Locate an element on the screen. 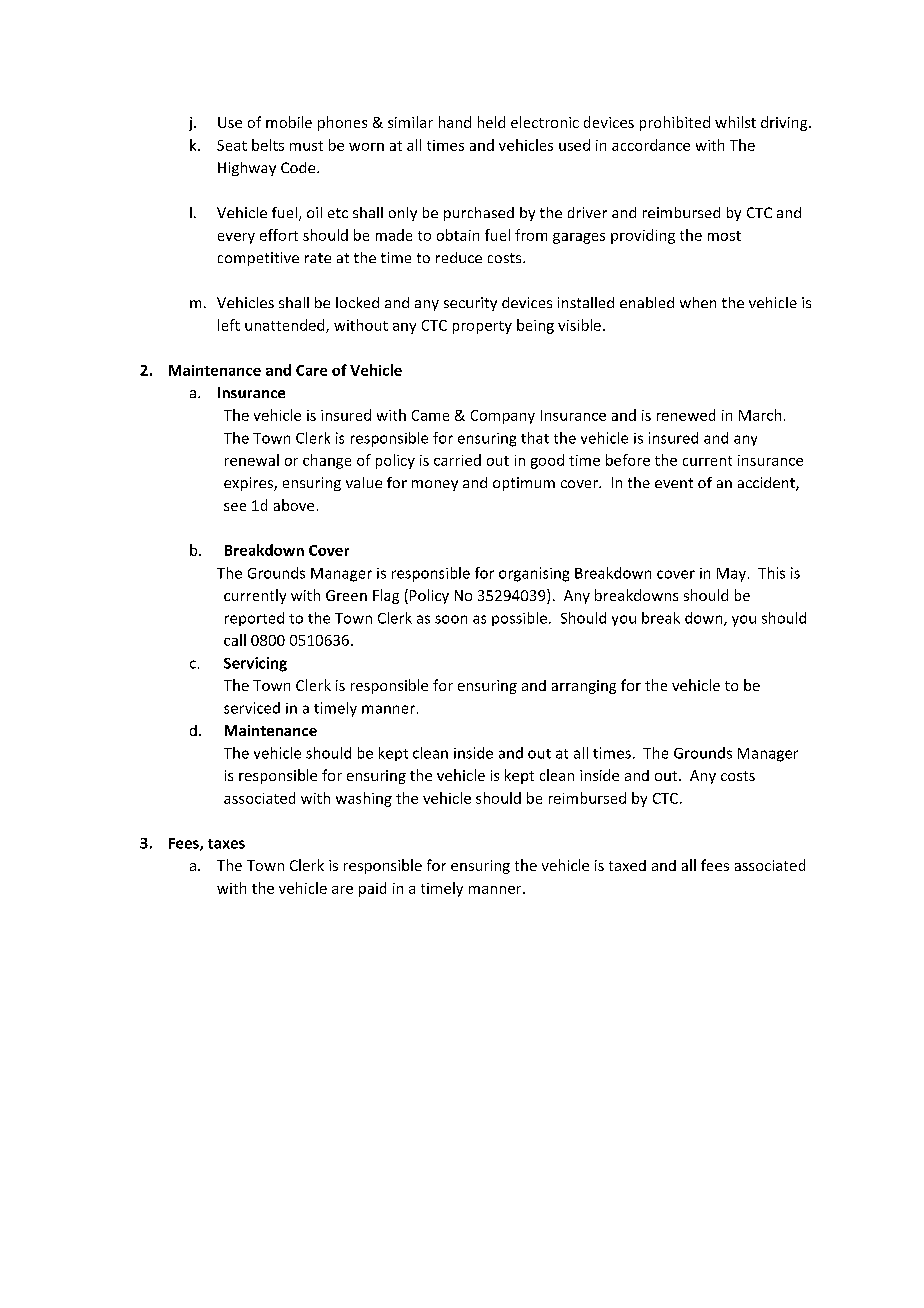  must is located at coordinates (306, 146).
